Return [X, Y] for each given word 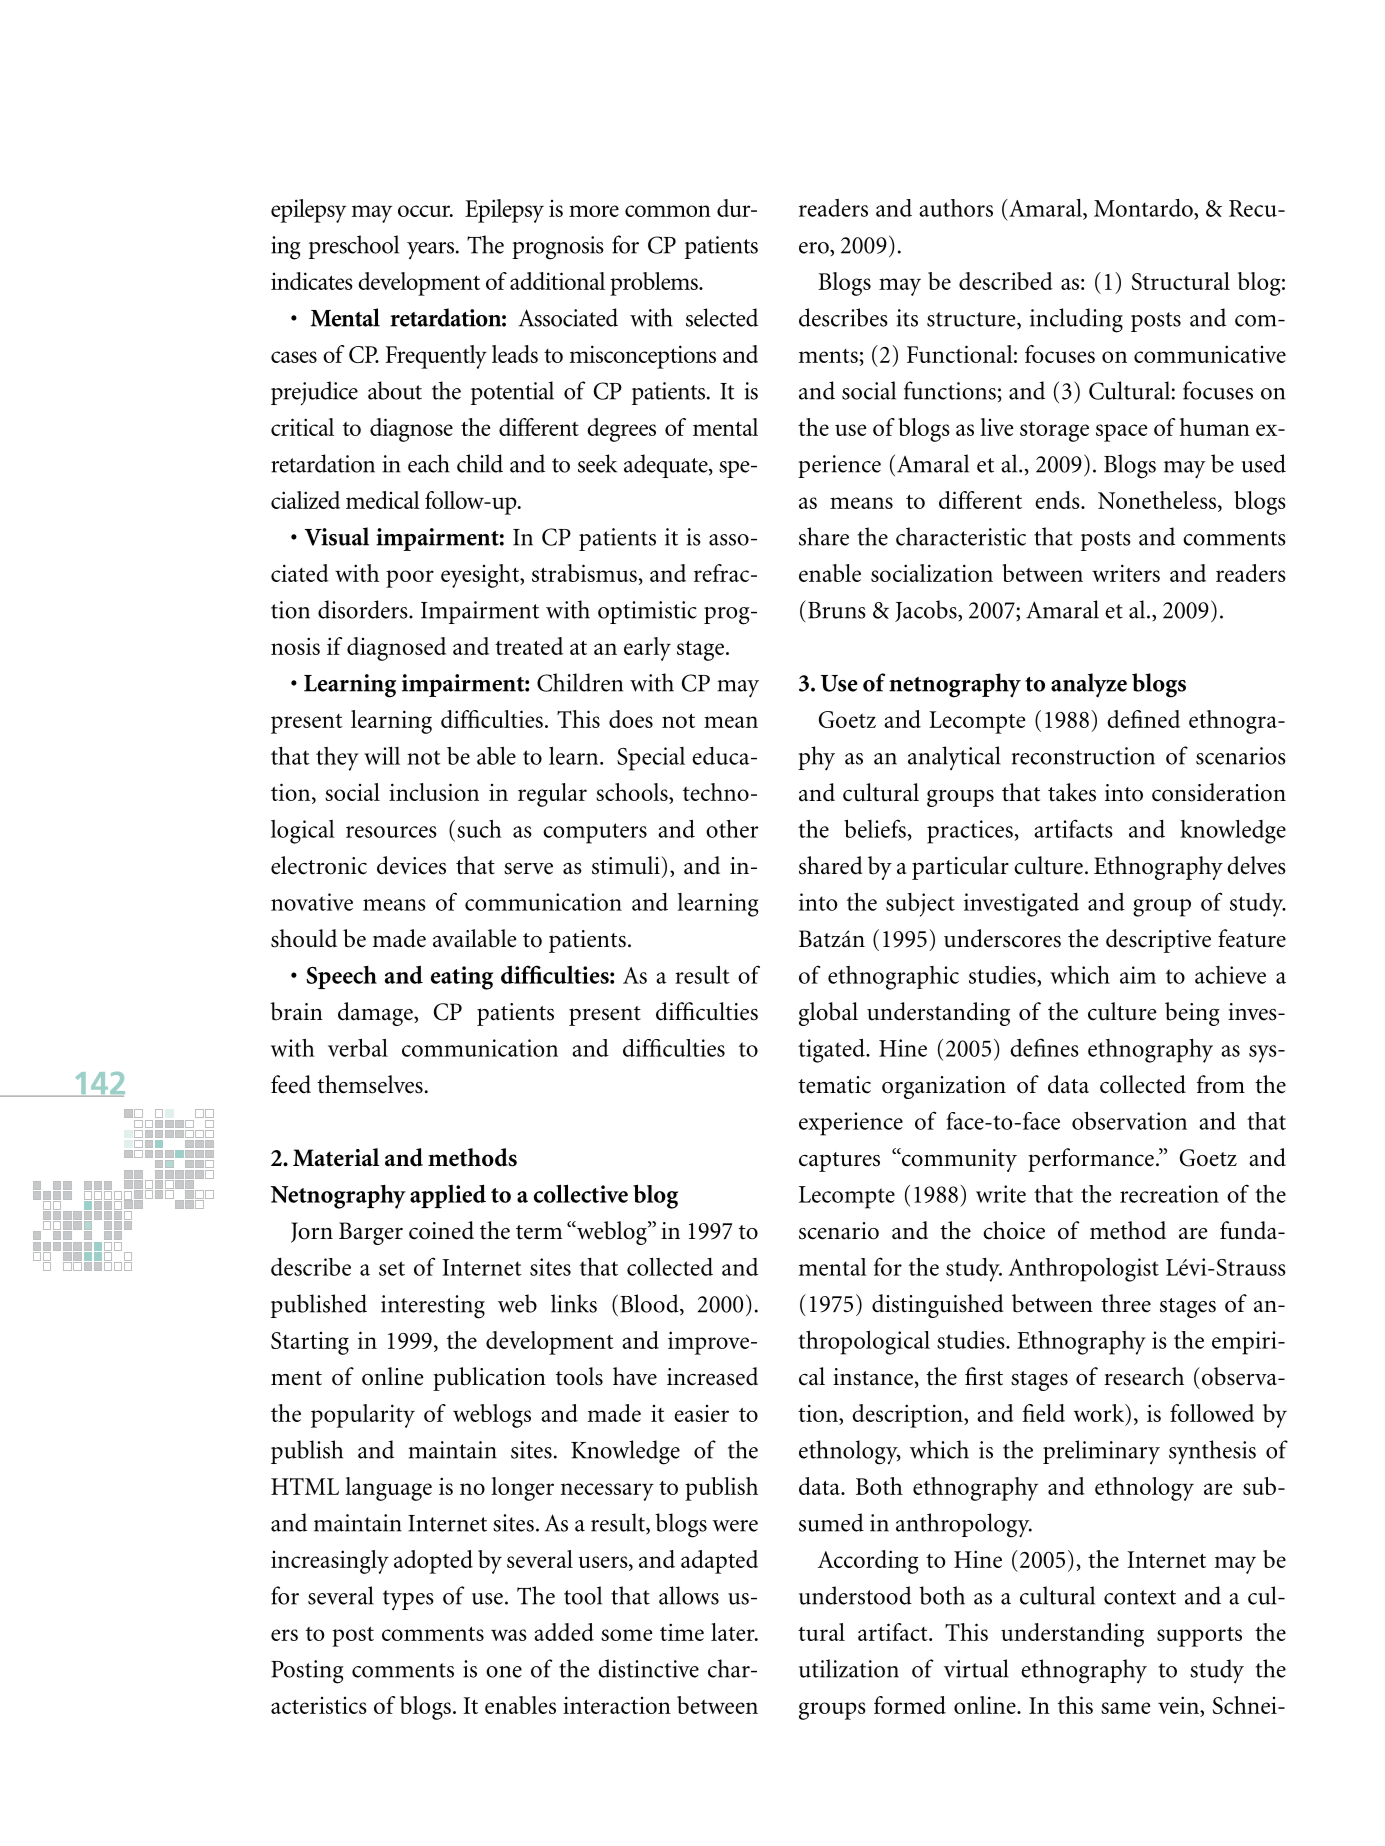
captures [839, 1162]
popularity [363, 1416]
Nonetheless [1158, 500]
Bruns [837, 610]
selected [722, 317]
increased [712, 1376]
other [732, 829]
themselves [370, 1084]
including [1076, 320]
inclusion [434, 792]
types [408, 1600]
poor [410, 579]
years [430, 250]
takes [1072, 792]
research [1144, 1376]
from [1221, 1084]
